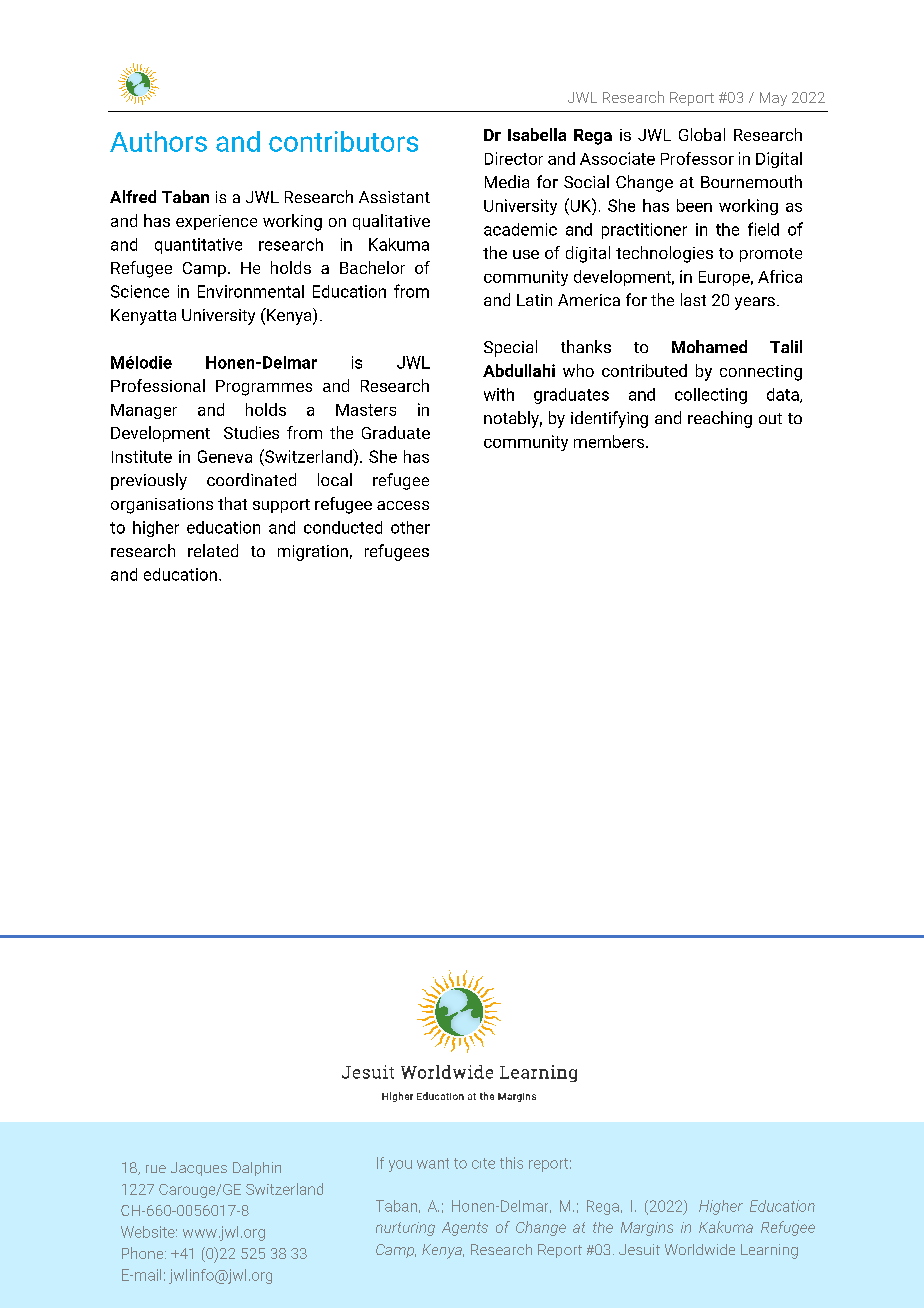 The width and height of the screenshot is (924, 1308). I want to click on Studies, so click(251, 432).
